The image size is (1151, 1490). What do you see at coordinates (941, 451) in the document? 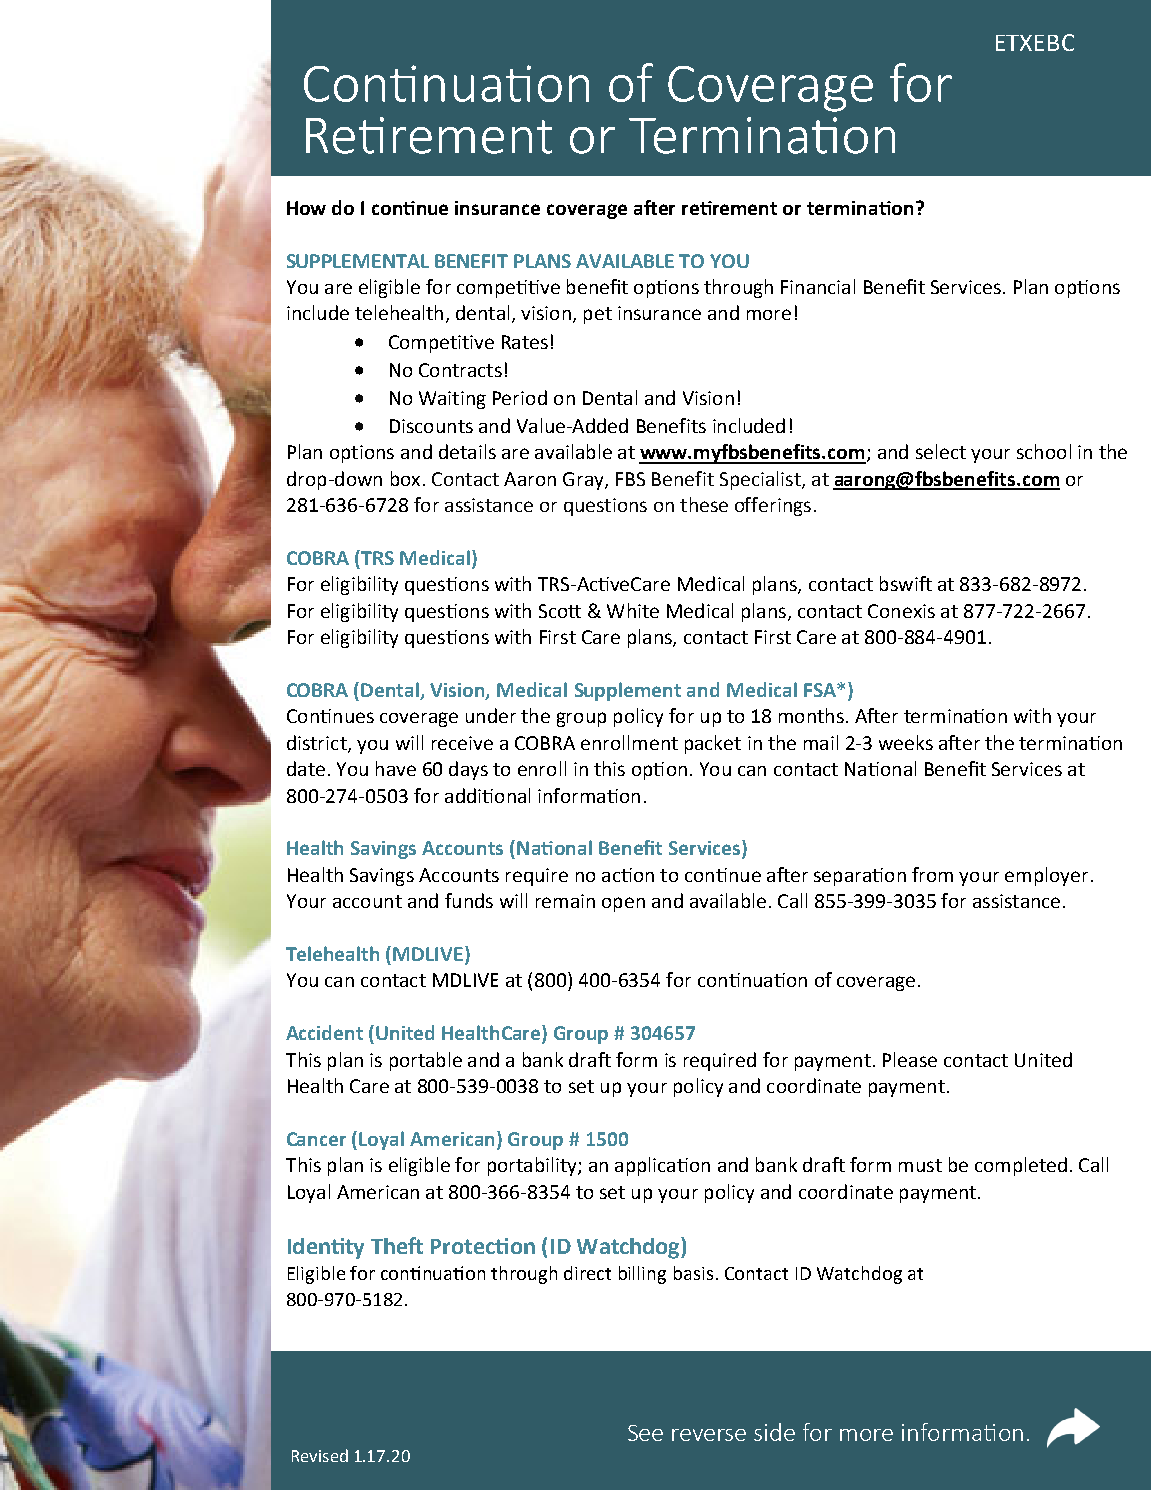
I see `select` at bounding box center [941, 451].
